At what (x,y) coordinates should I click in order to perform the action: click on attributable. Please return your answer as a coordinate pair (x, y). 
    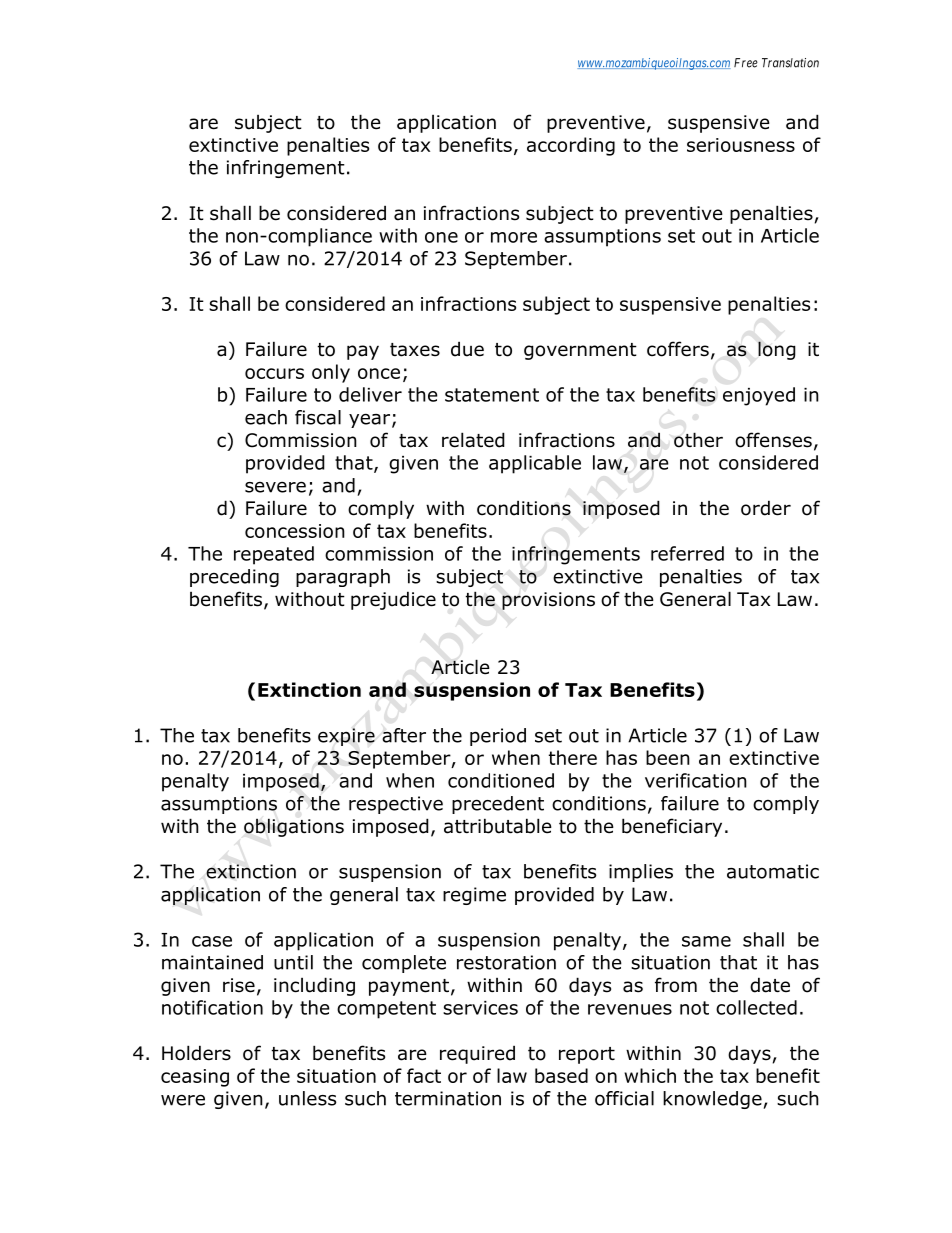
    Looking at the image, I should click on (498, 826).
